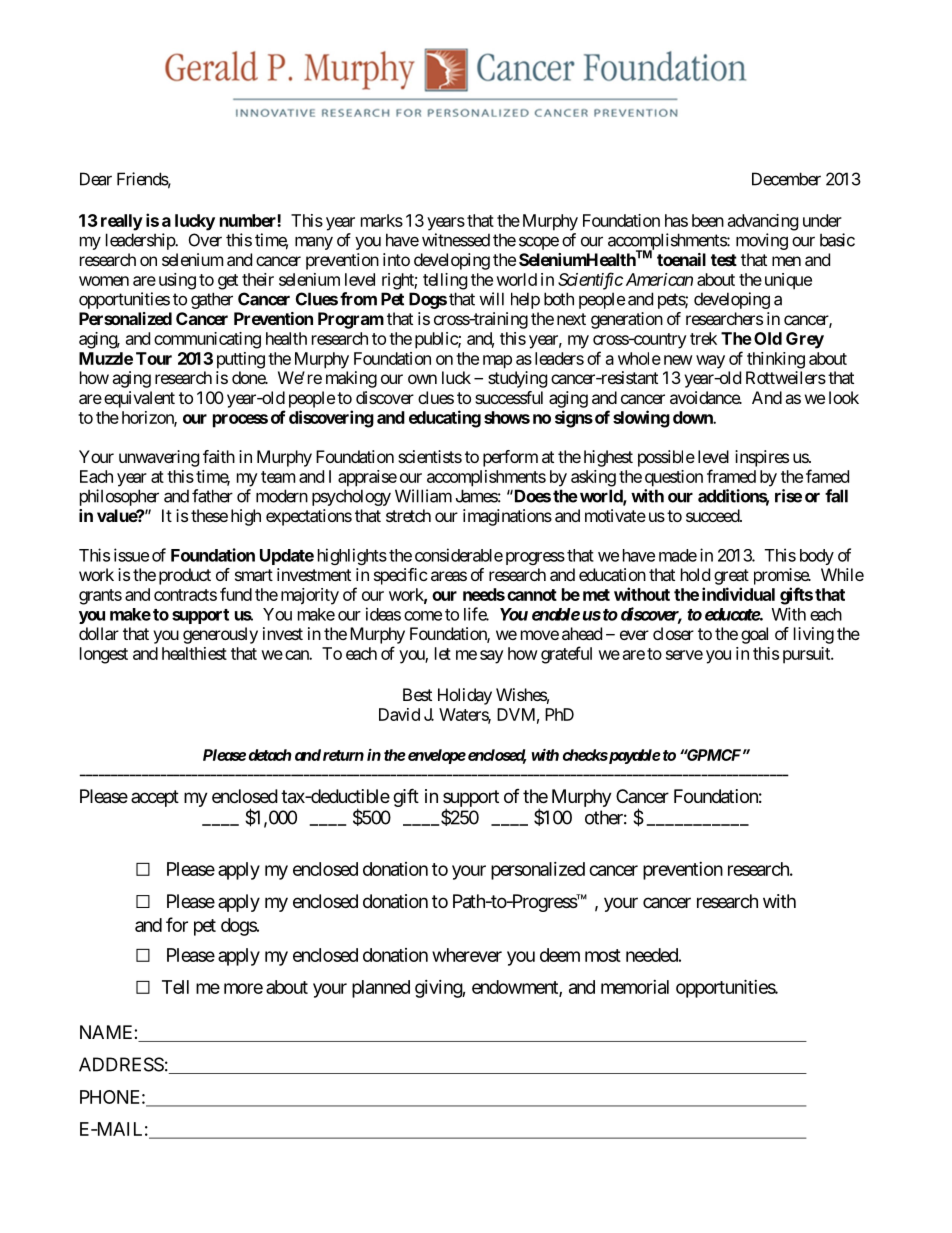 The width and height of the screenshot is (952, 1233). I want to click on come, so click(423, 616).
